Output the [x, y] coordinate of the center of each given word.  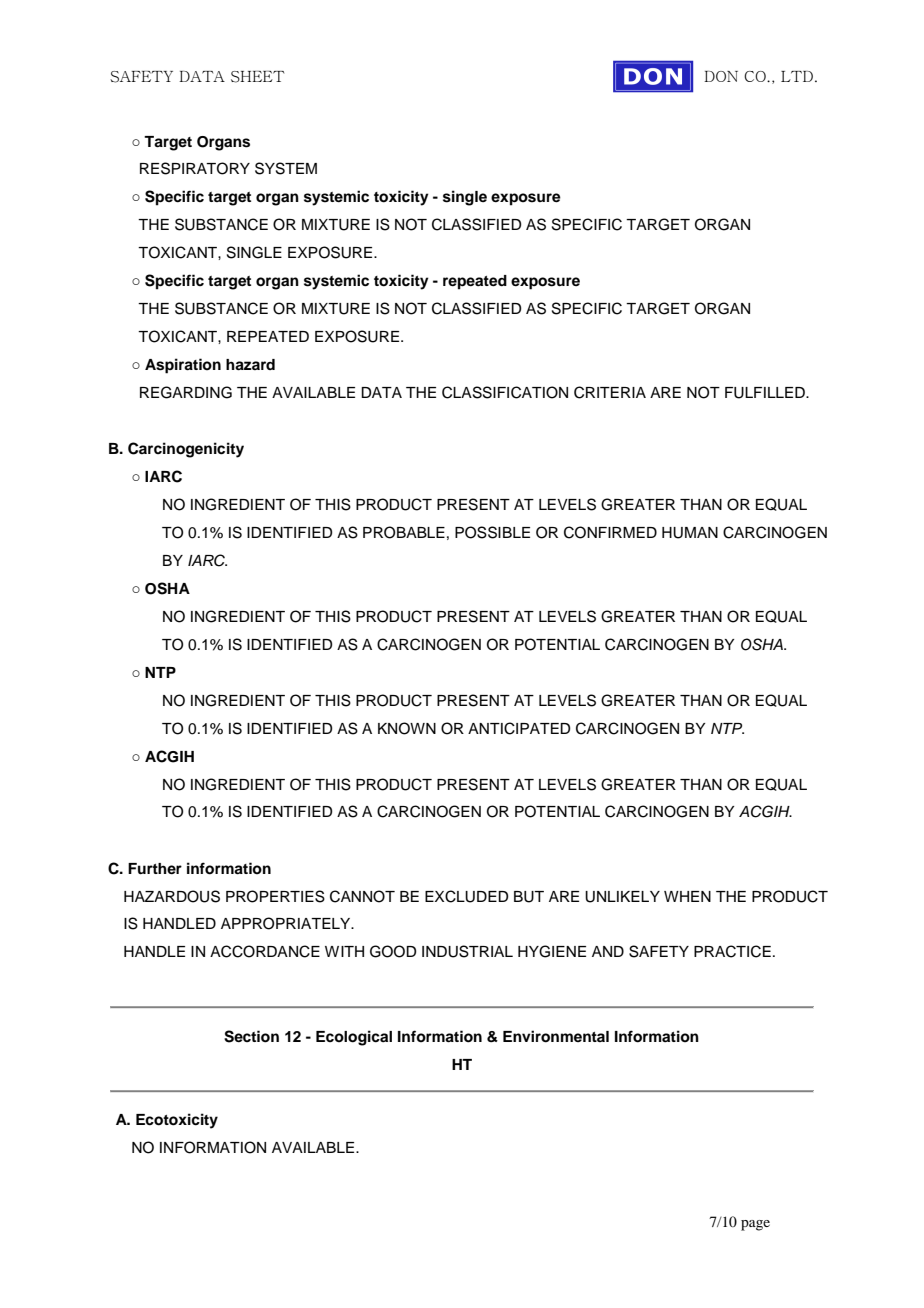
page [755, 1225]
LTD [797, 76]
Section [251, 1036]
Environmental [556, 1036]
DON [721, 76]
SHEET [257, 77]
